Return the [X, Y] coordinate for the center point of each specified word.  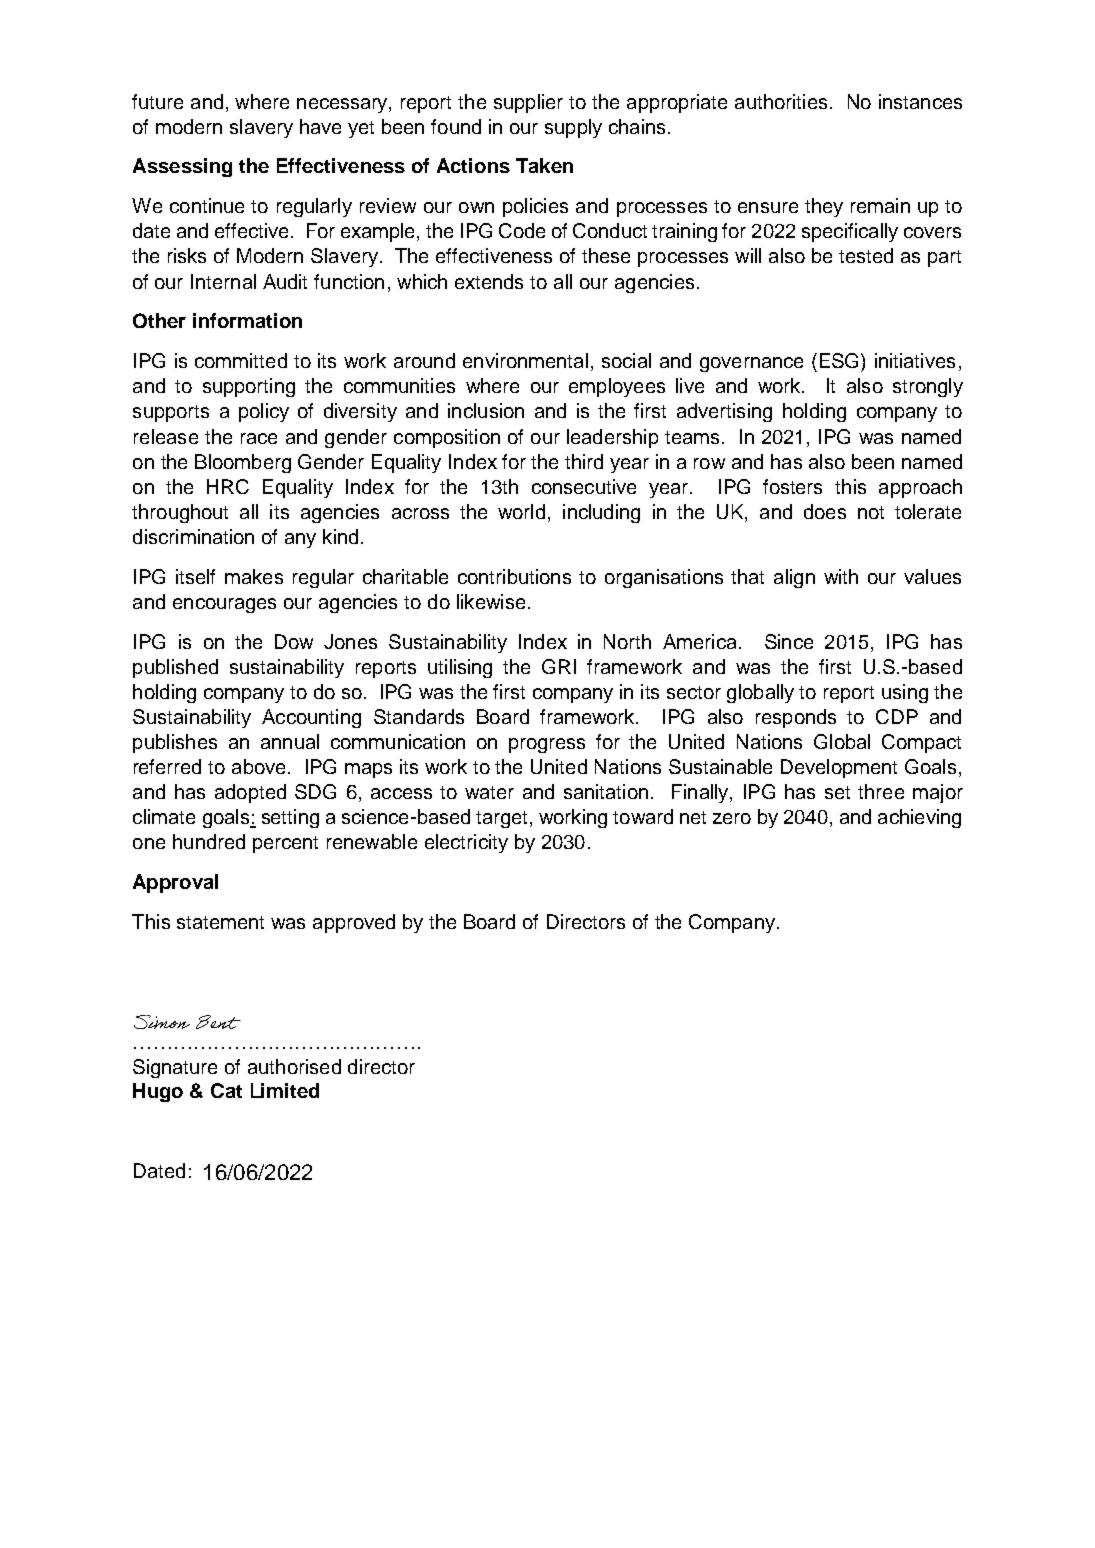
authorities [781, 101]
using [905, 693]
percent [285, 844]
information [247, 320]
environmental [525, 360]
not [871, 512]
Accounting [311, 718]
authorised [294, 1066]
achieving [919, 818]
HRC [228, 486]
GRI [559, 666]
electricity [466, 843]
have [320, 126]
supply [573, 128]
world [521, 511]
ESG [839, 360]
